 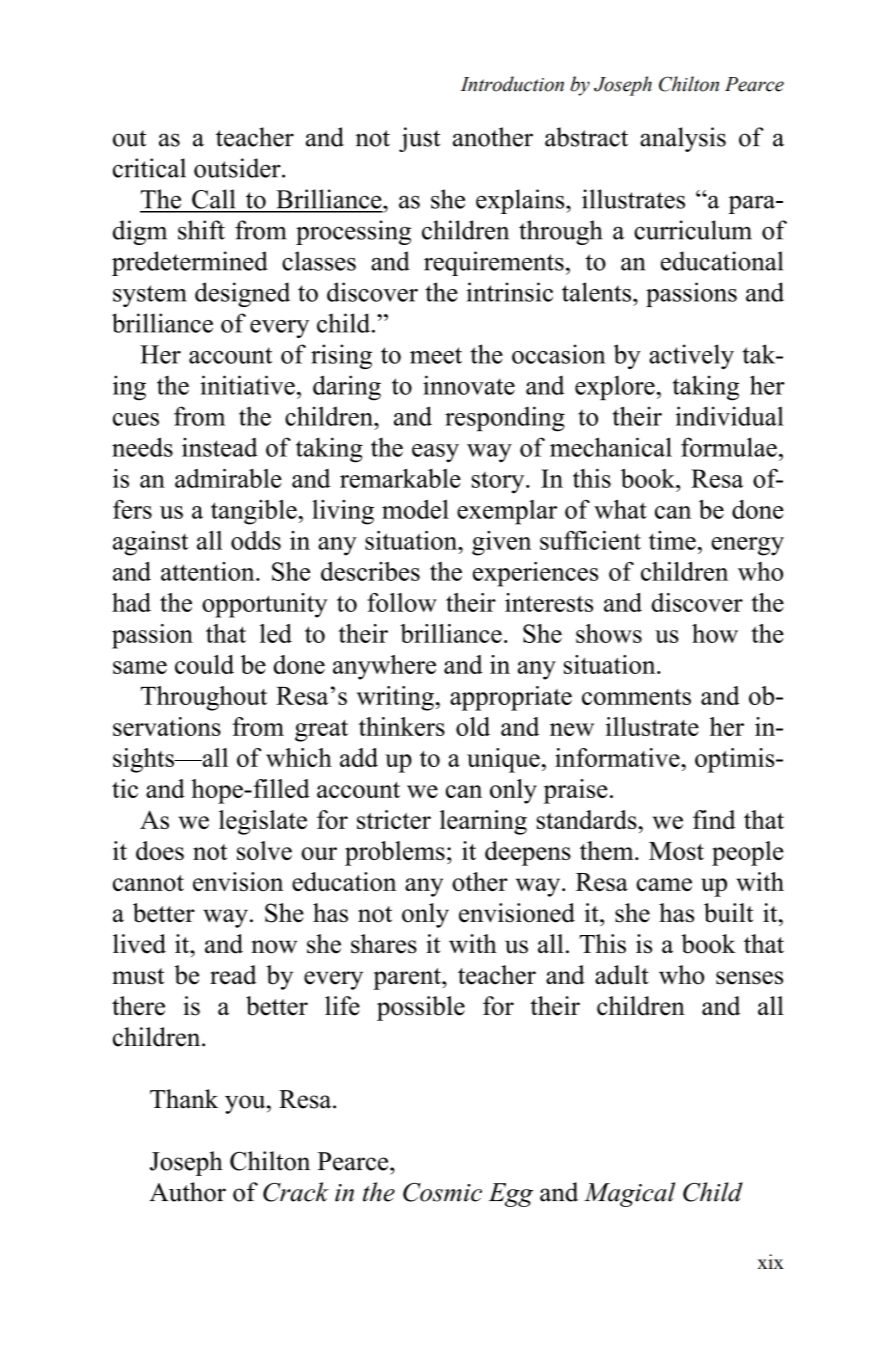 What do you see at coordinates (683, 139) in the page?
I see `analysis` at bounding box center [683, 139].
